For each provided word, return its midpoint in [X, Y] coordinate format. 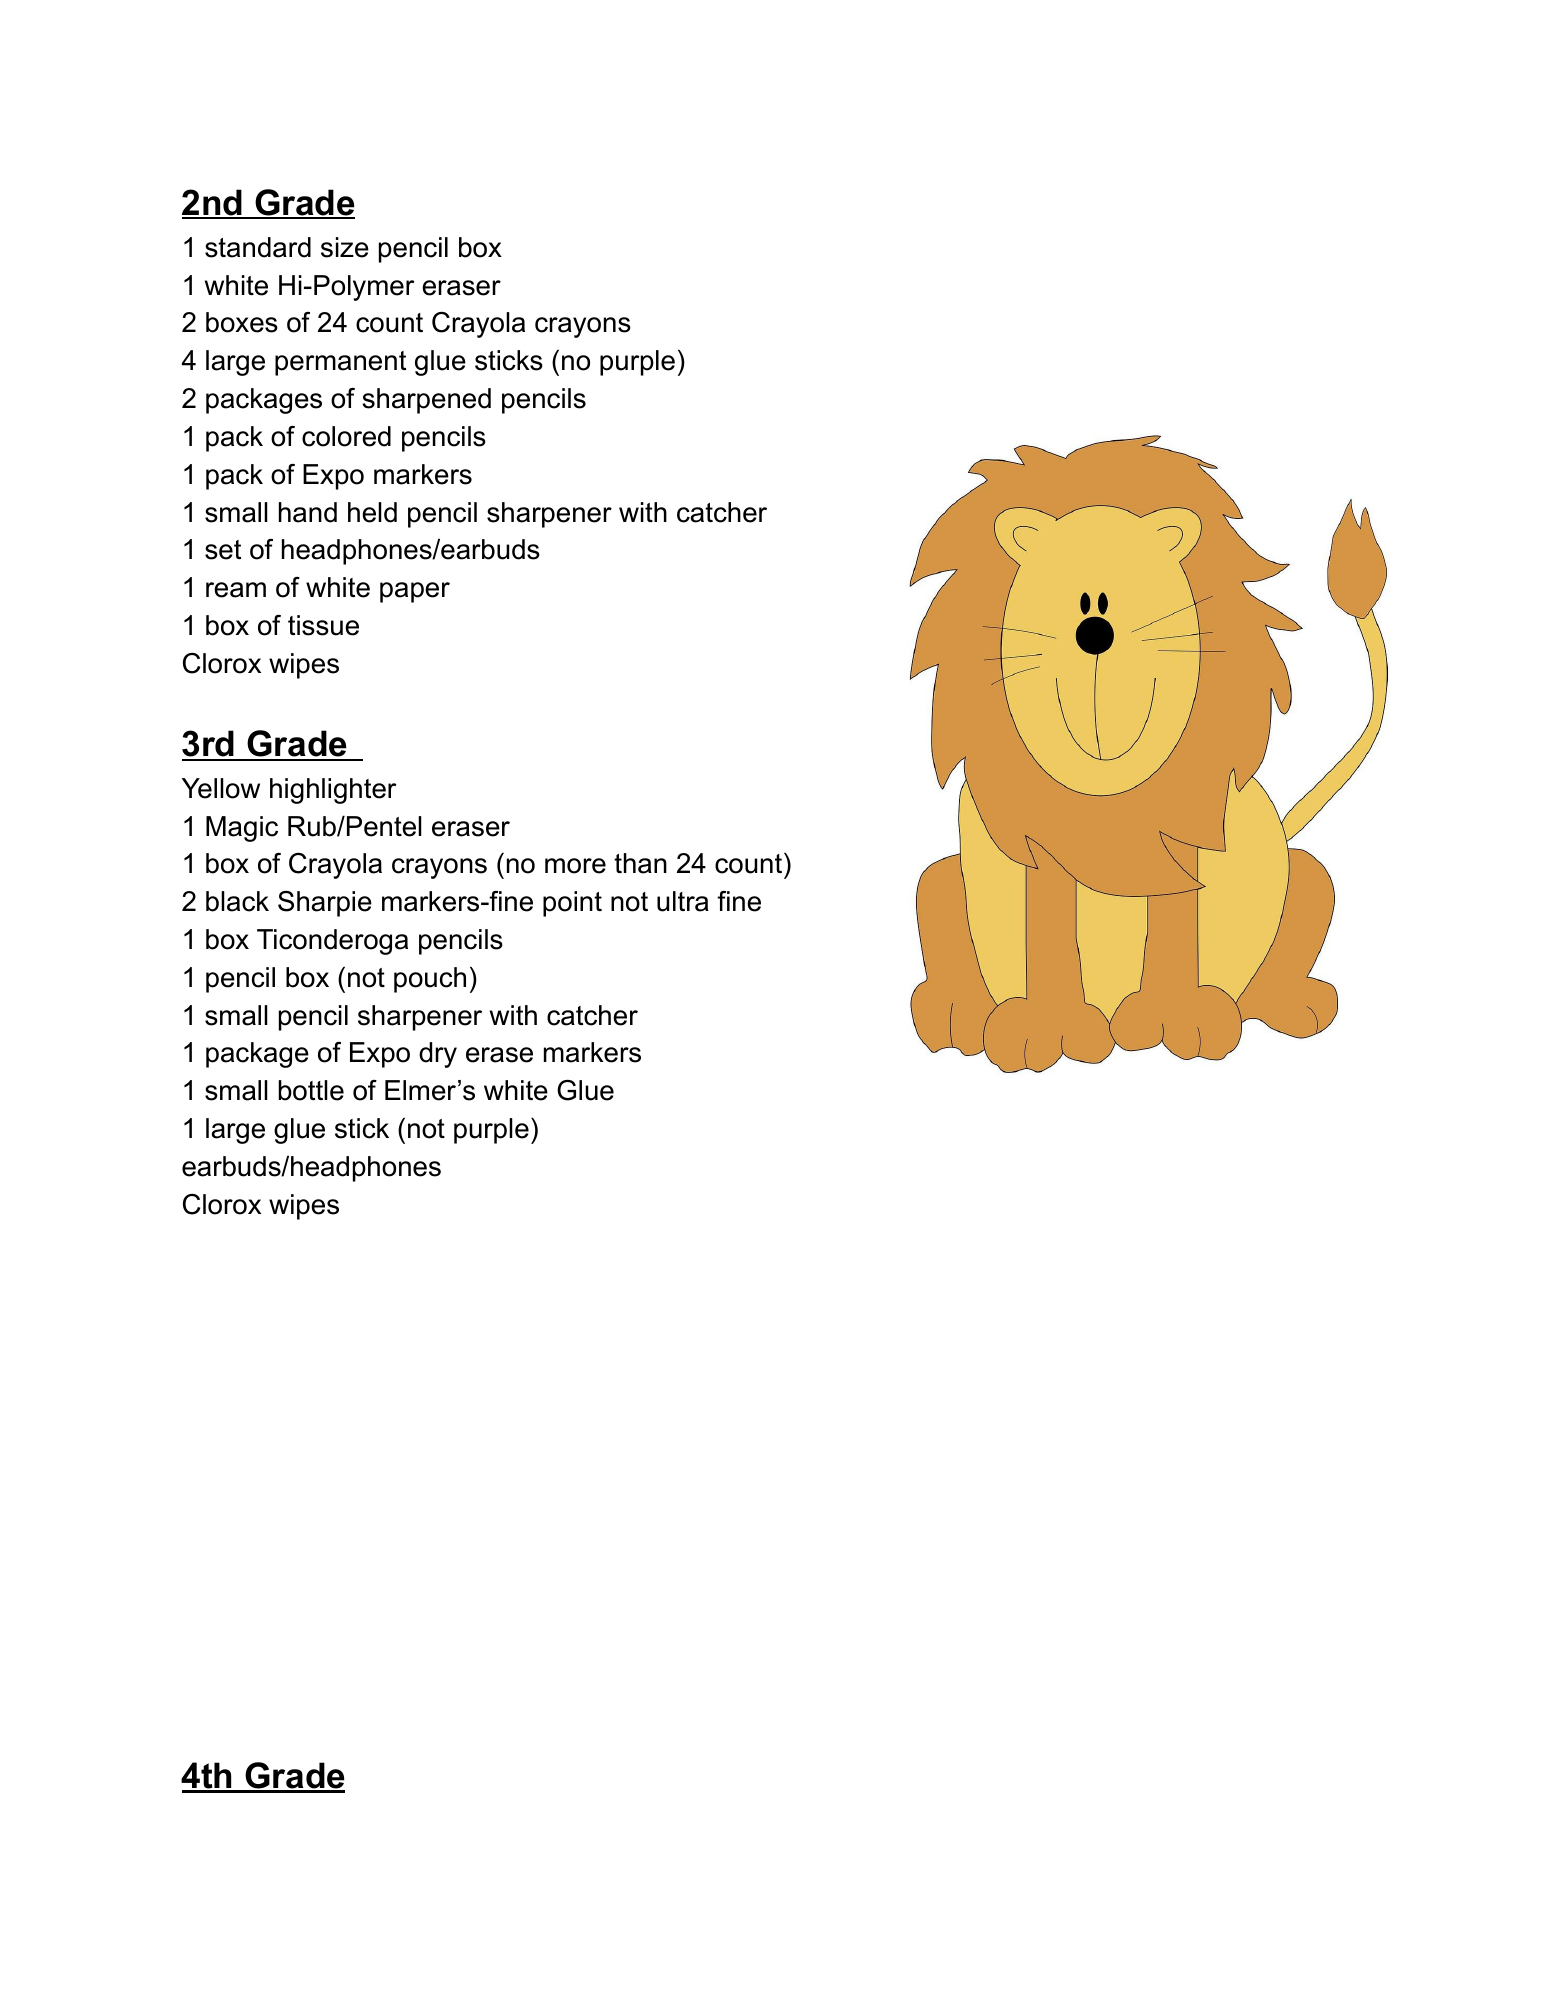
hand [308, 512]
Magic [242, 829]
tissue [323, 625]
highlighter [333, 791]
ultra [683, 901]
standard [258, 247]
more [575, 866]
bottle [311, 1090]
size [345, 247]
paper [415, 592]
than [640, 863]
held [372, 512]
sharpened [426, 401]
